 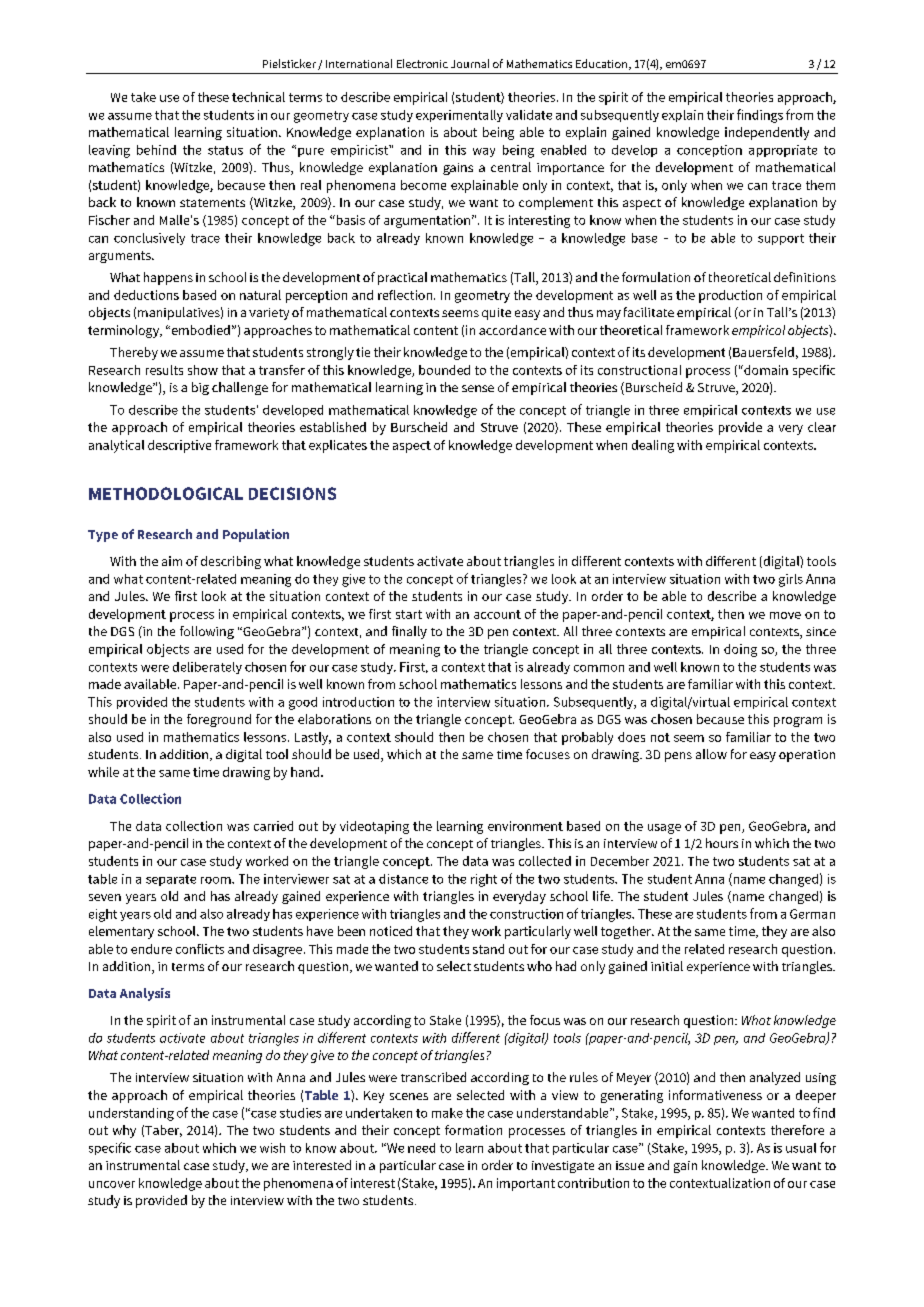 What do you see at coordinates (207, 632) in the screenshot?
I see `following` at bounding box center [207, 632].
